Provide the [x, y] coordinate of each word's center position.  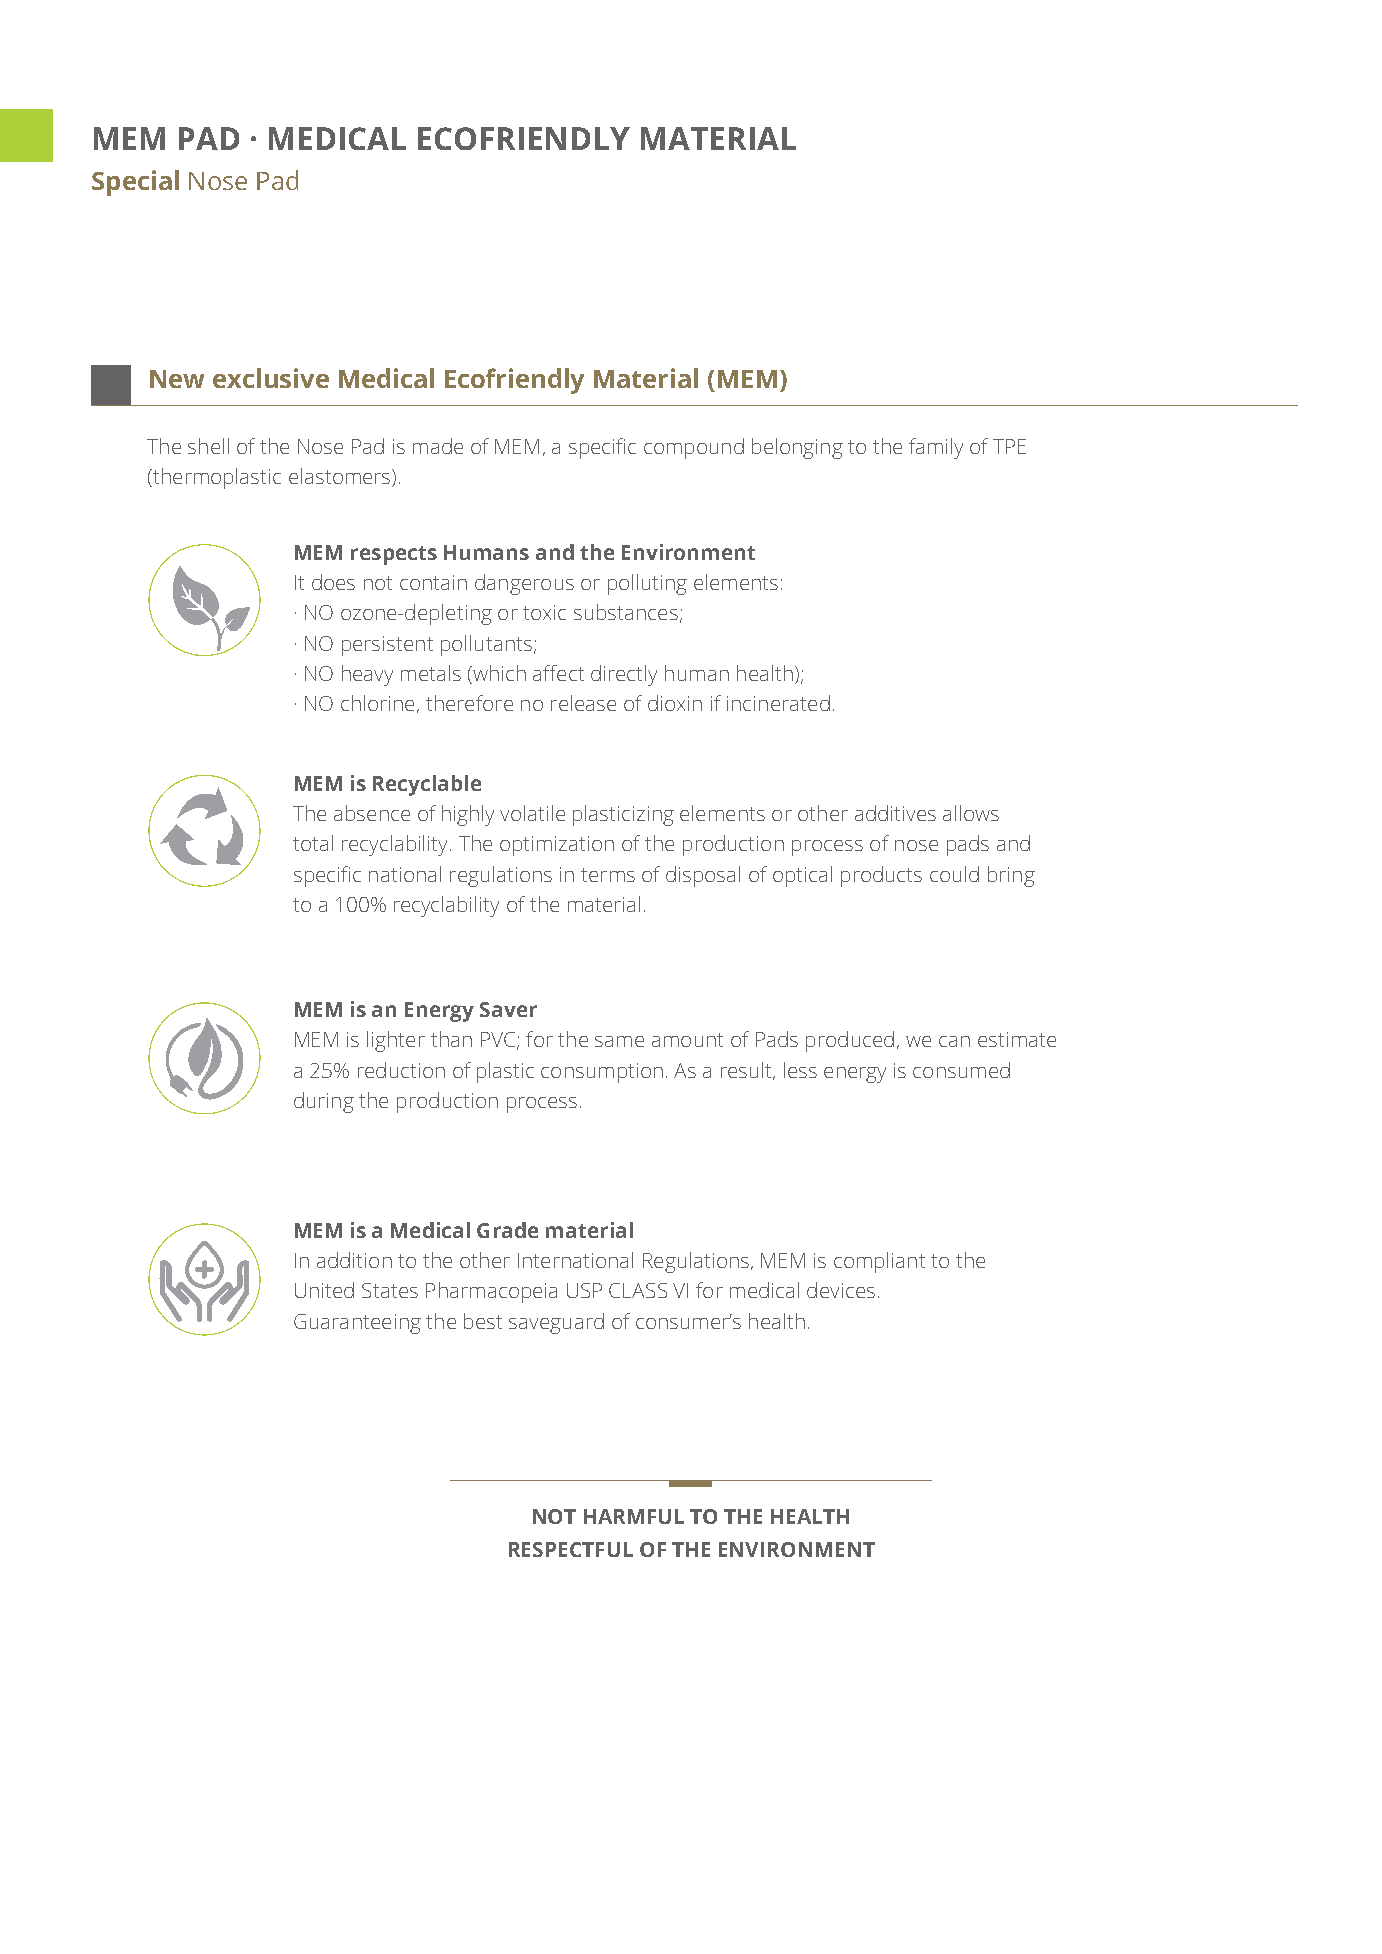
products [881, 876]
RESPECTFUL [571, 1549]
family [936, 448]
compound [694, 448]
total [313, 843]
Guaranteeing [357, 1324]
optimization [557, 846]
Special [135, 183]
